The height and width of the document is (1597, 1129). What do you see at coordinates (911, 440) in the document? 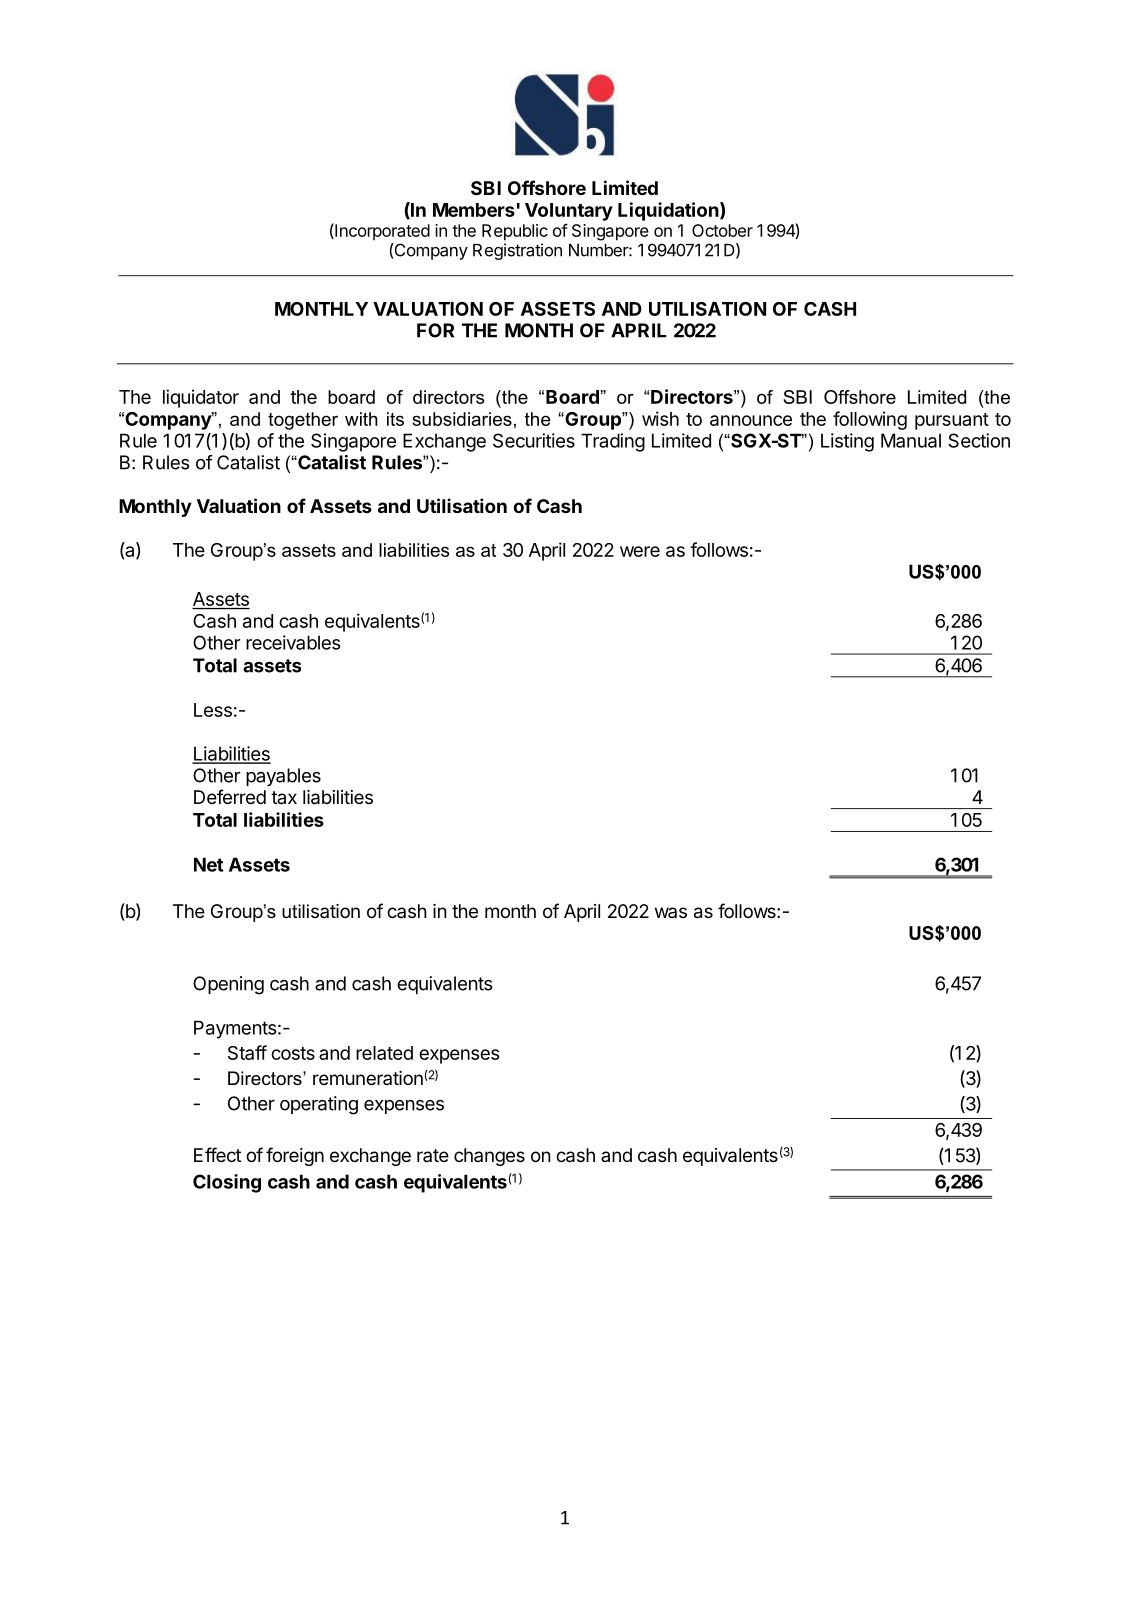
I see `Manual` at bounding box center [911, 440].
